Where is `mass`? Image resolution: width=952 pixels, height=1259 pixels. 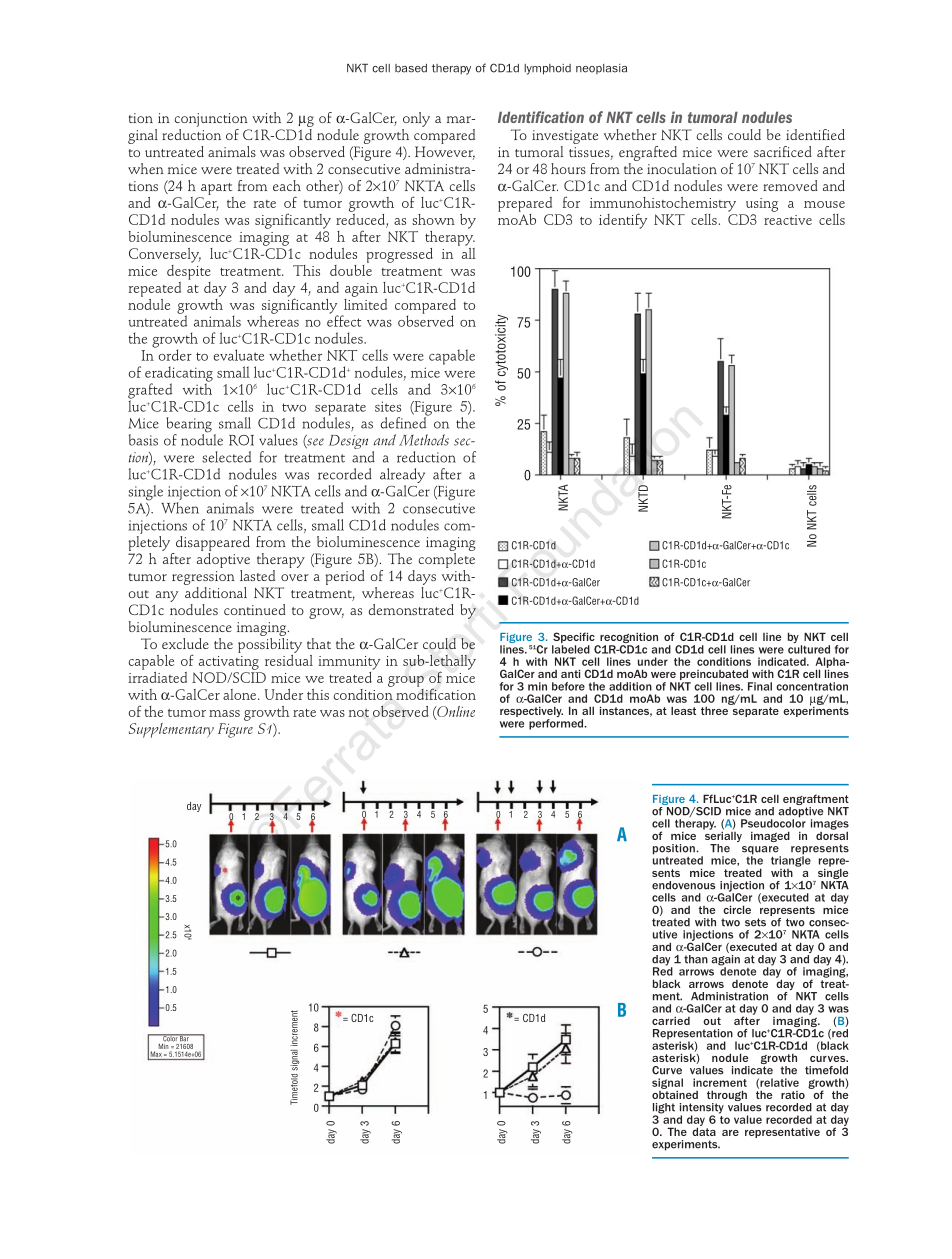
mass is located at coordinates (224, 713).
